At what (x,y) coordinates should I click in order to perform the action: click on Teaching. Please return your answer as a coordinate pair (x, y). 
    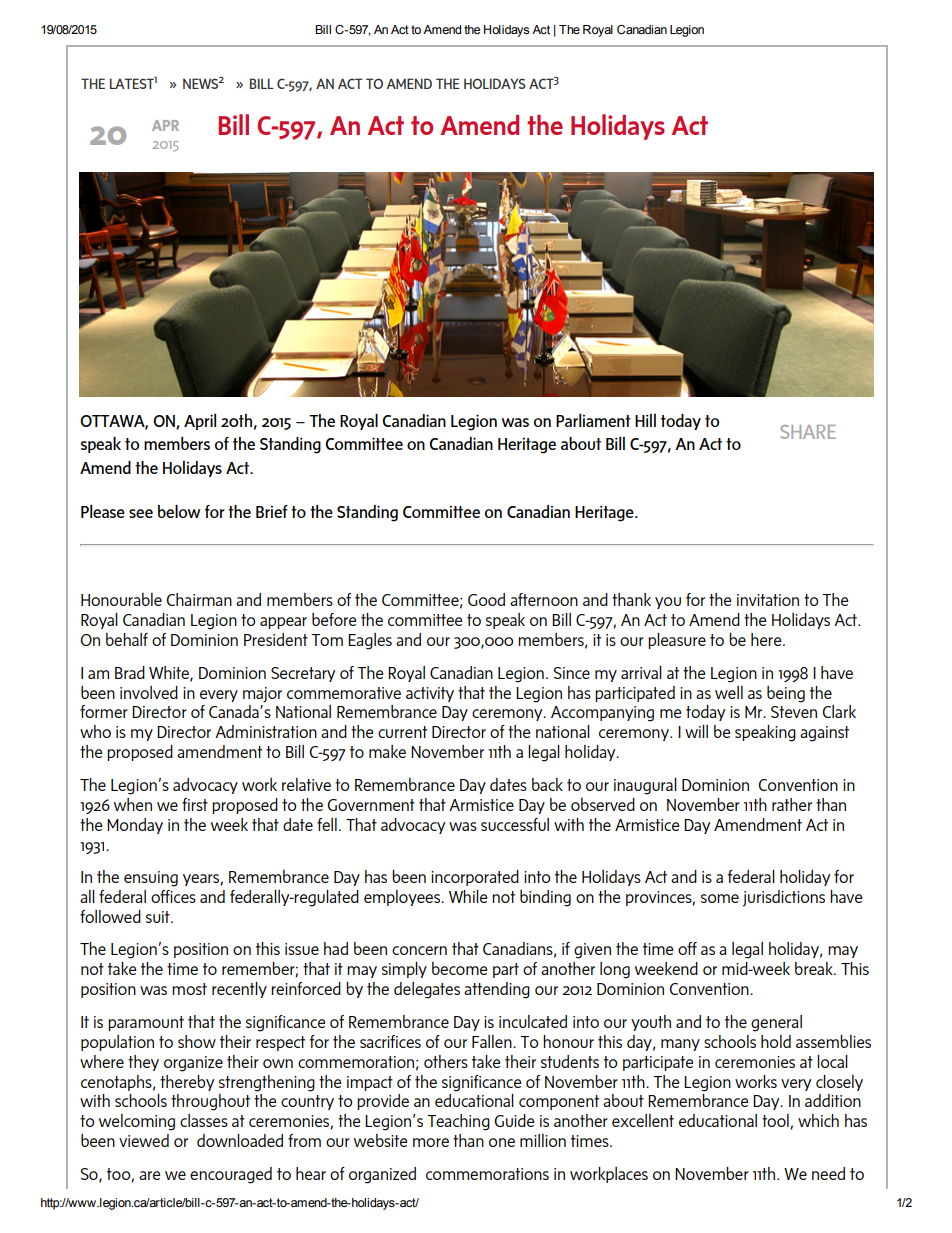
    Looking at the image, I should click on (458, 1122).
